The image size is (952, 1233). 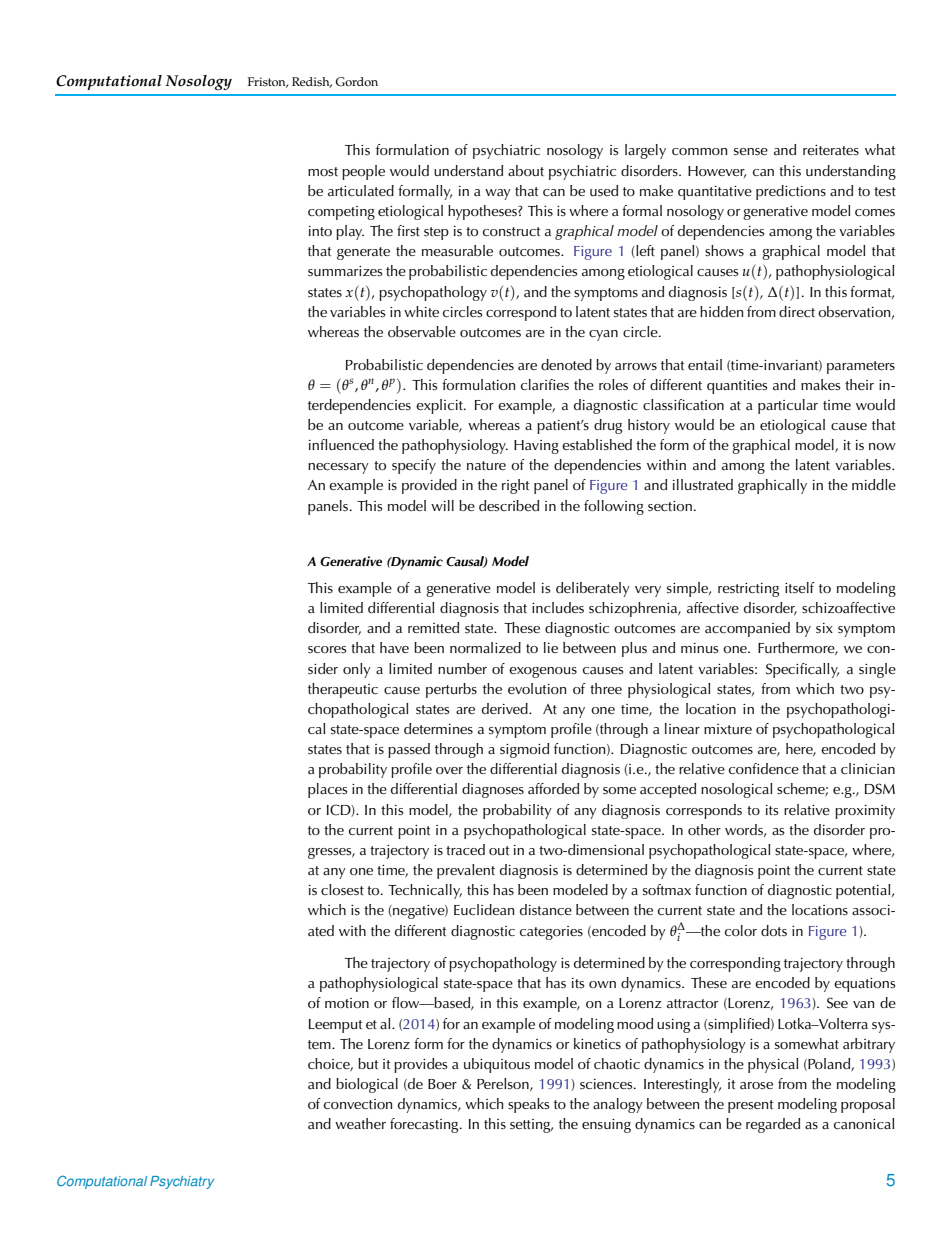 What do you see at coordinates (824, 628) in the document?
I see `six` at bounding box center [824, 628].
